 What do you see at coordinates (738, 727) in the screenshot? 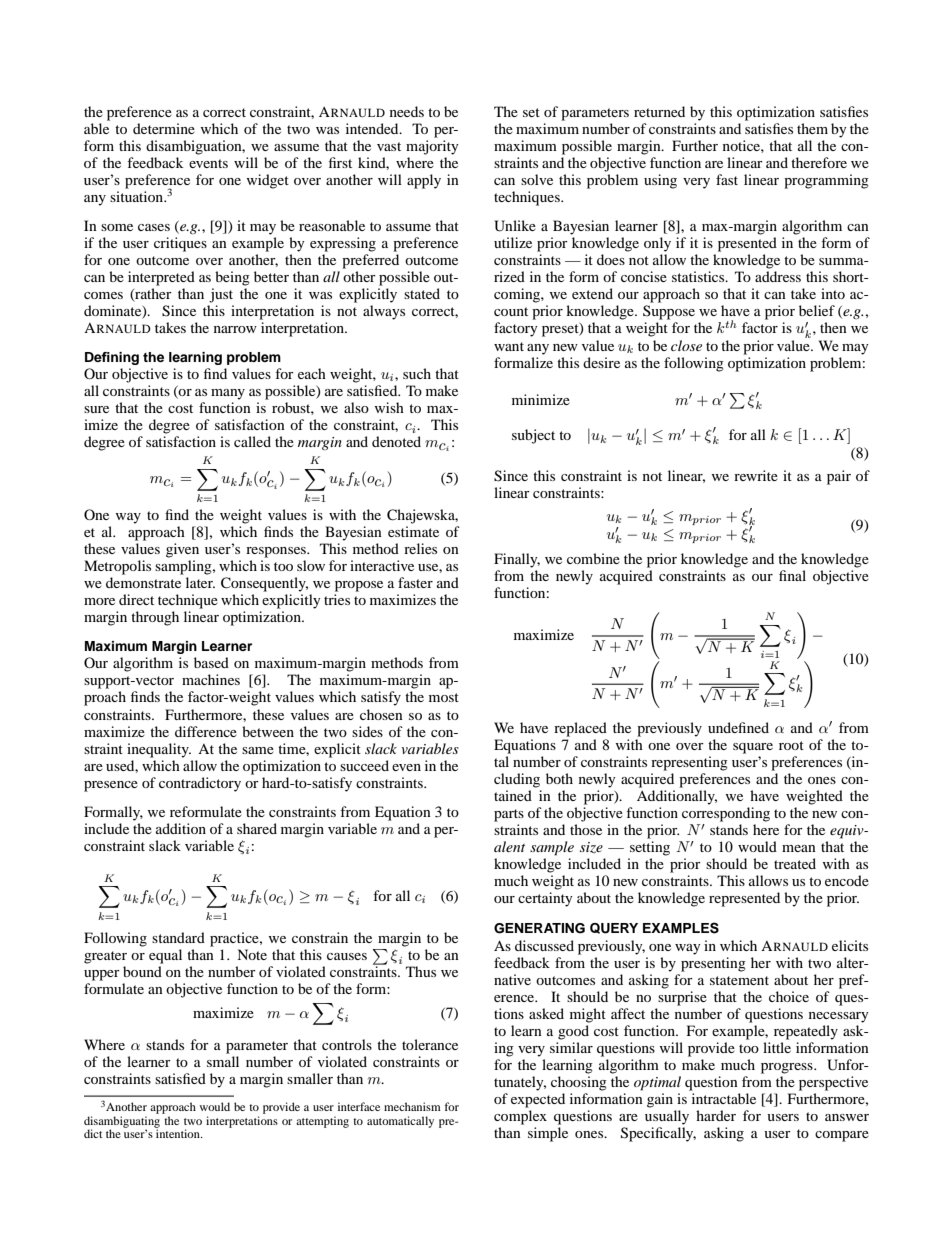
I see `undefined` at bounding box center [738, 727].
